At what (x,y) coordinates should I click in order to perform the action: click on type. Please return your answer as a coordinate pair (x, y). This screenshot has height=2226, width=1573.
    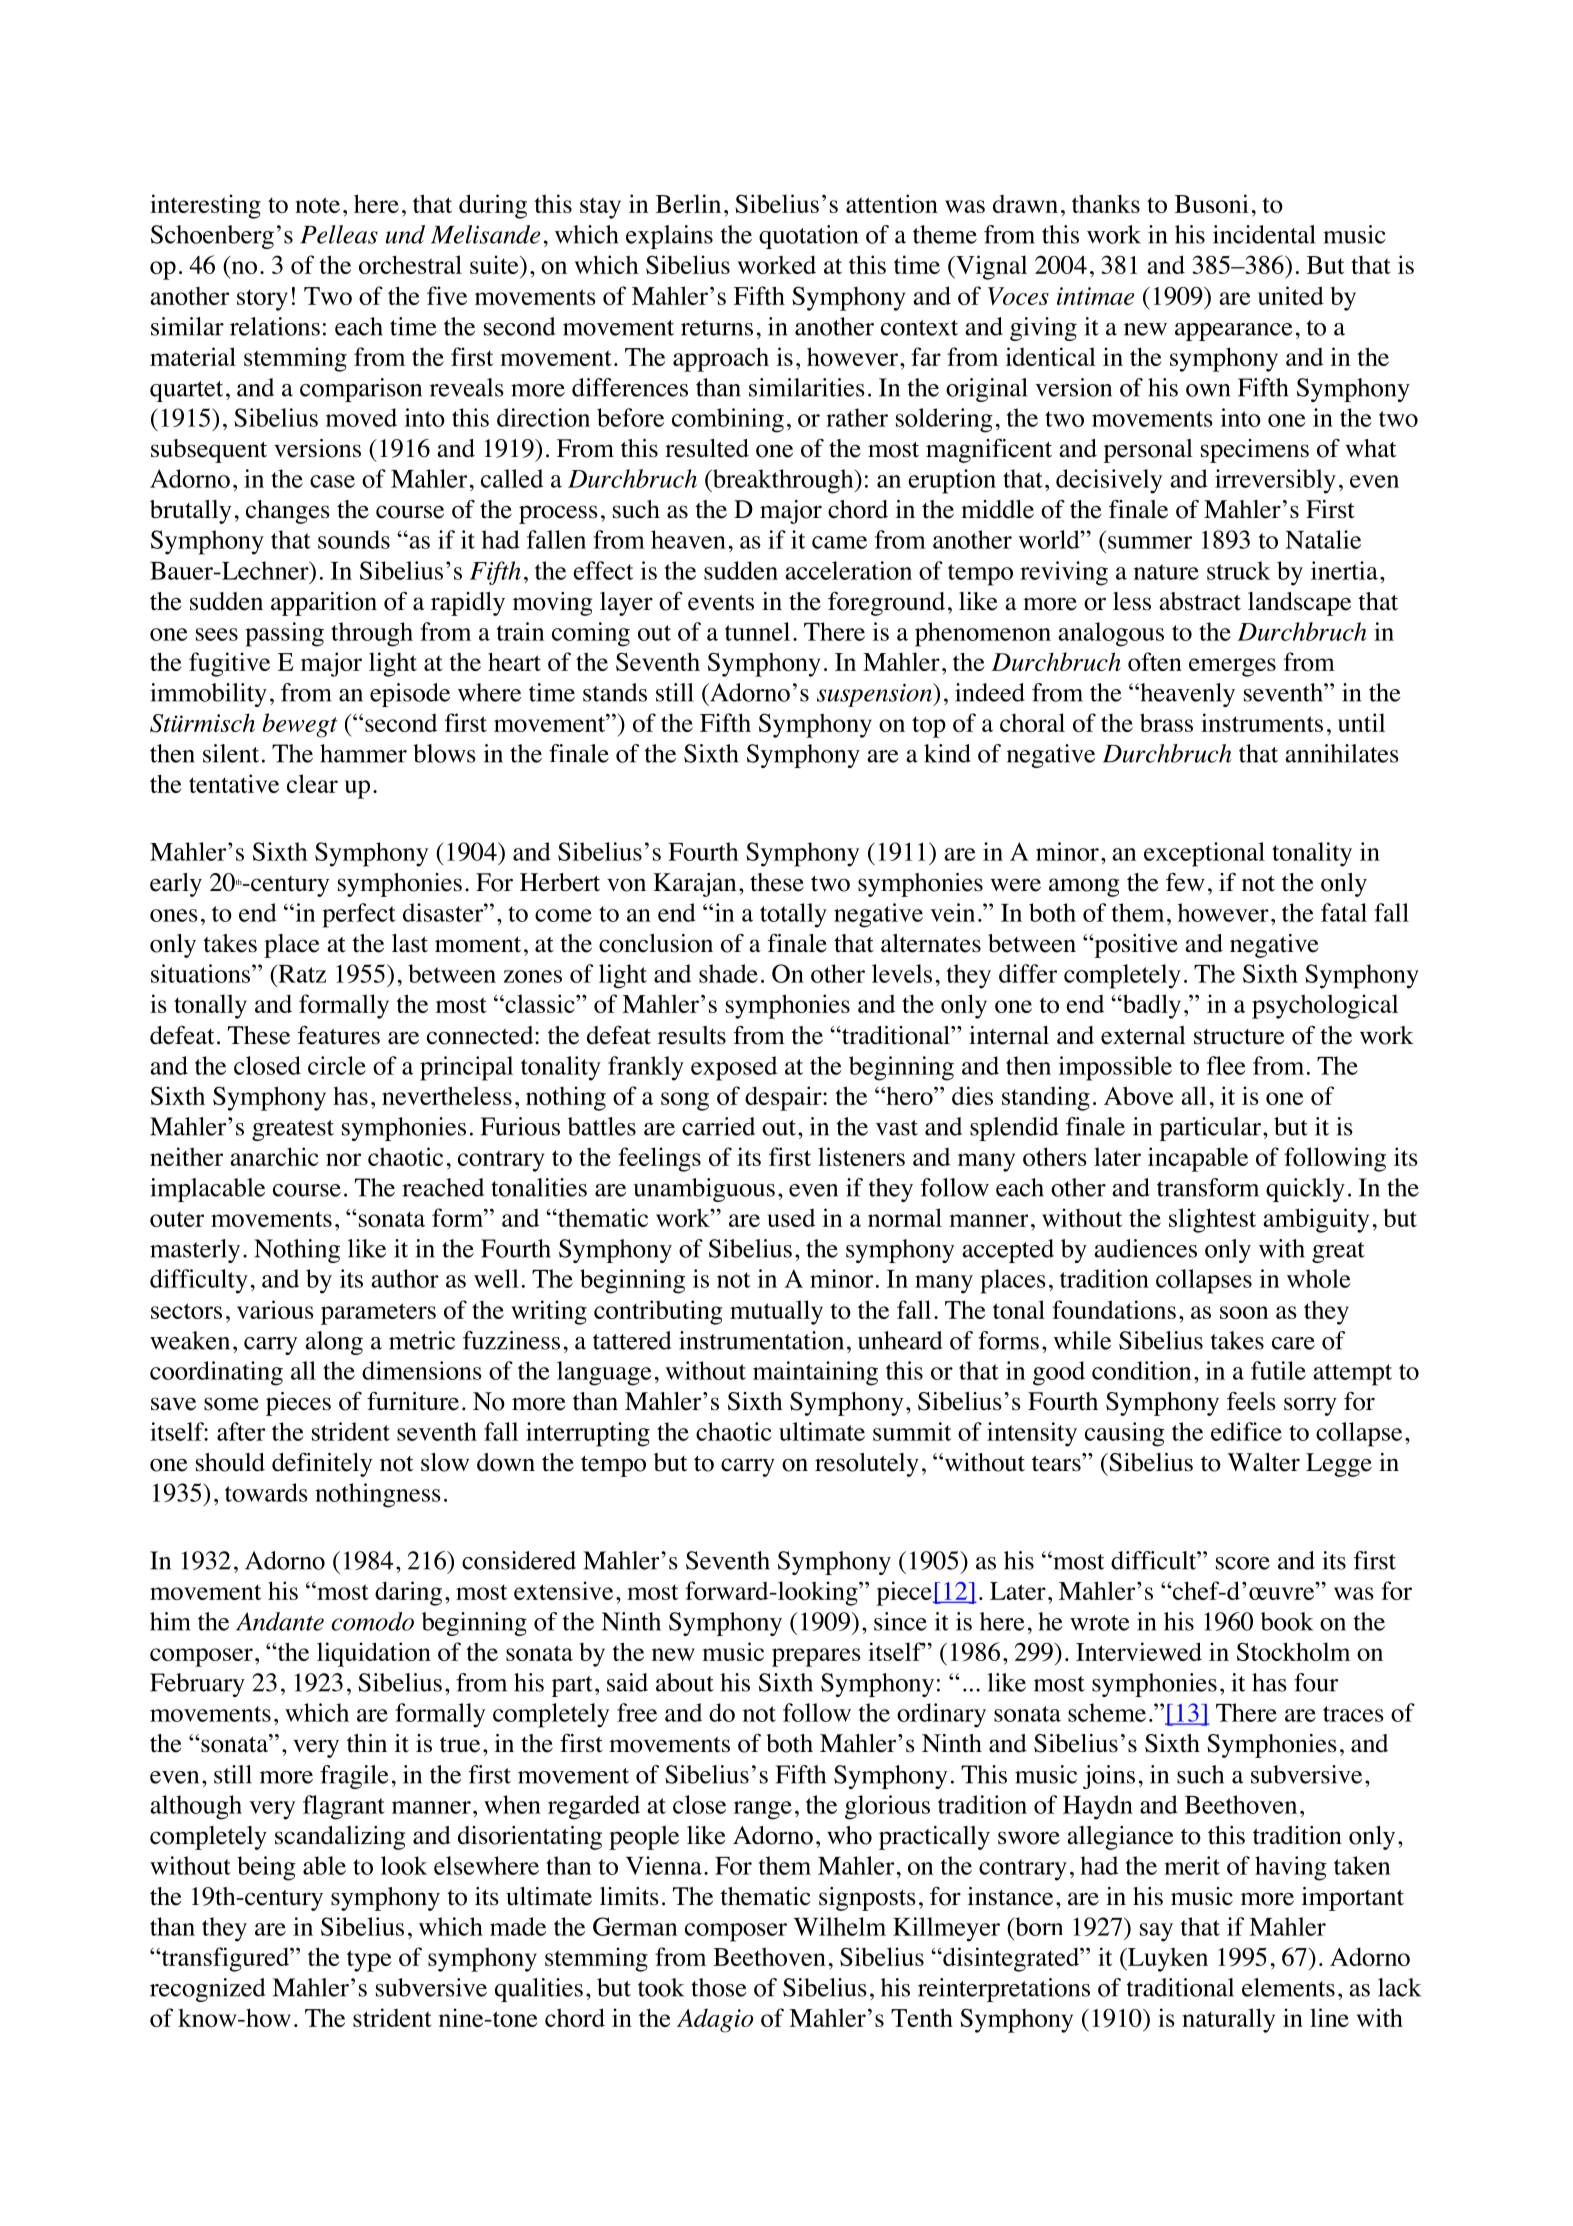
    Looking at the image, I should click on (369, 1961).
